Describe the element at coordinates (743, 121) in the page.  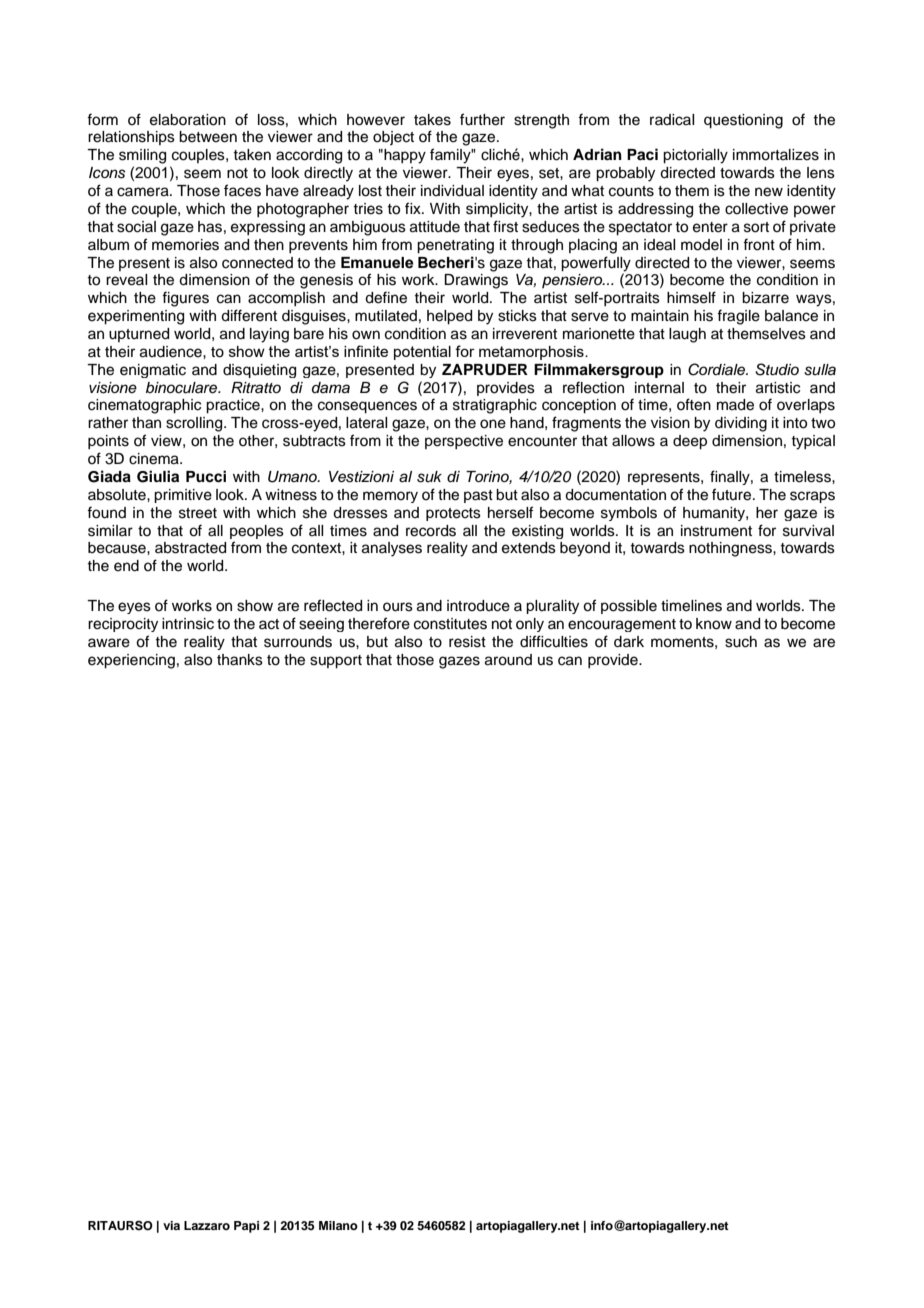
I see `questioning` at that location.
